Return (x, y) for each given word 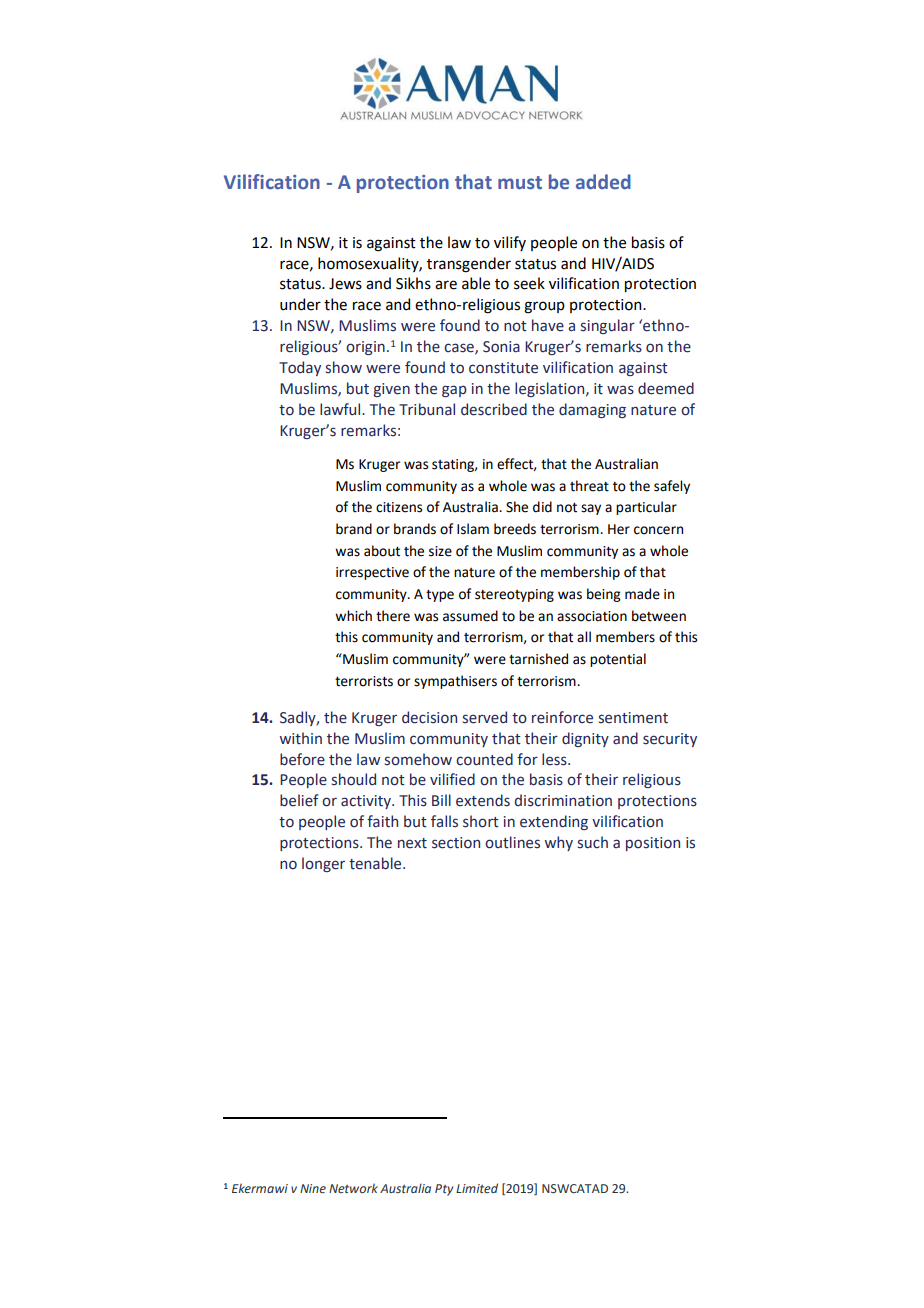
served (485, 717)
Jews (345, 284)
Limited (477, 1188)
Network (353, 1188)
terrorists (364, 681)
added (603, 182)
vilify (510, 243)
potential (618, 660)
